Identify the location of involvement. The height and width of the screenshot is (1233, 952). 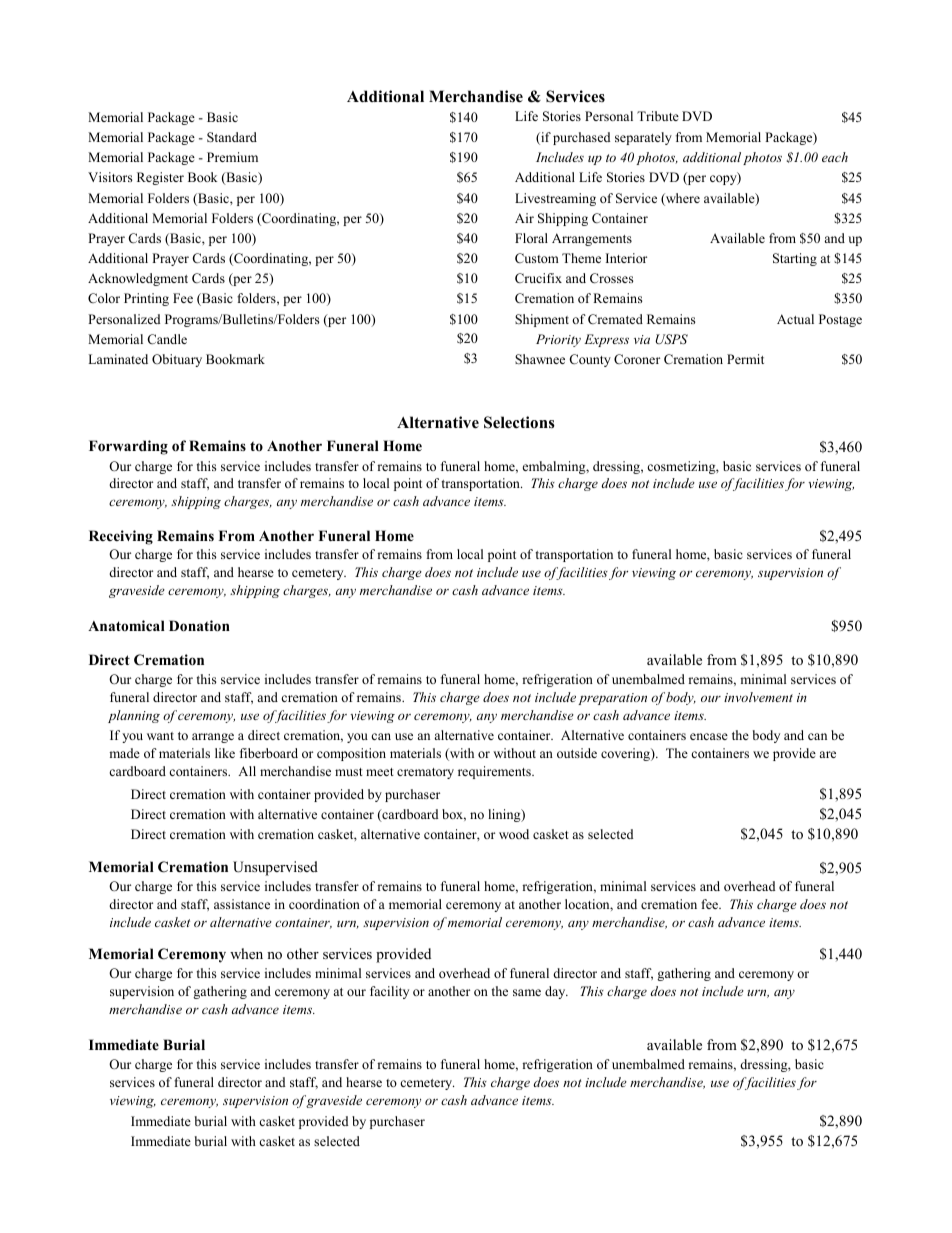
(758, 697).
